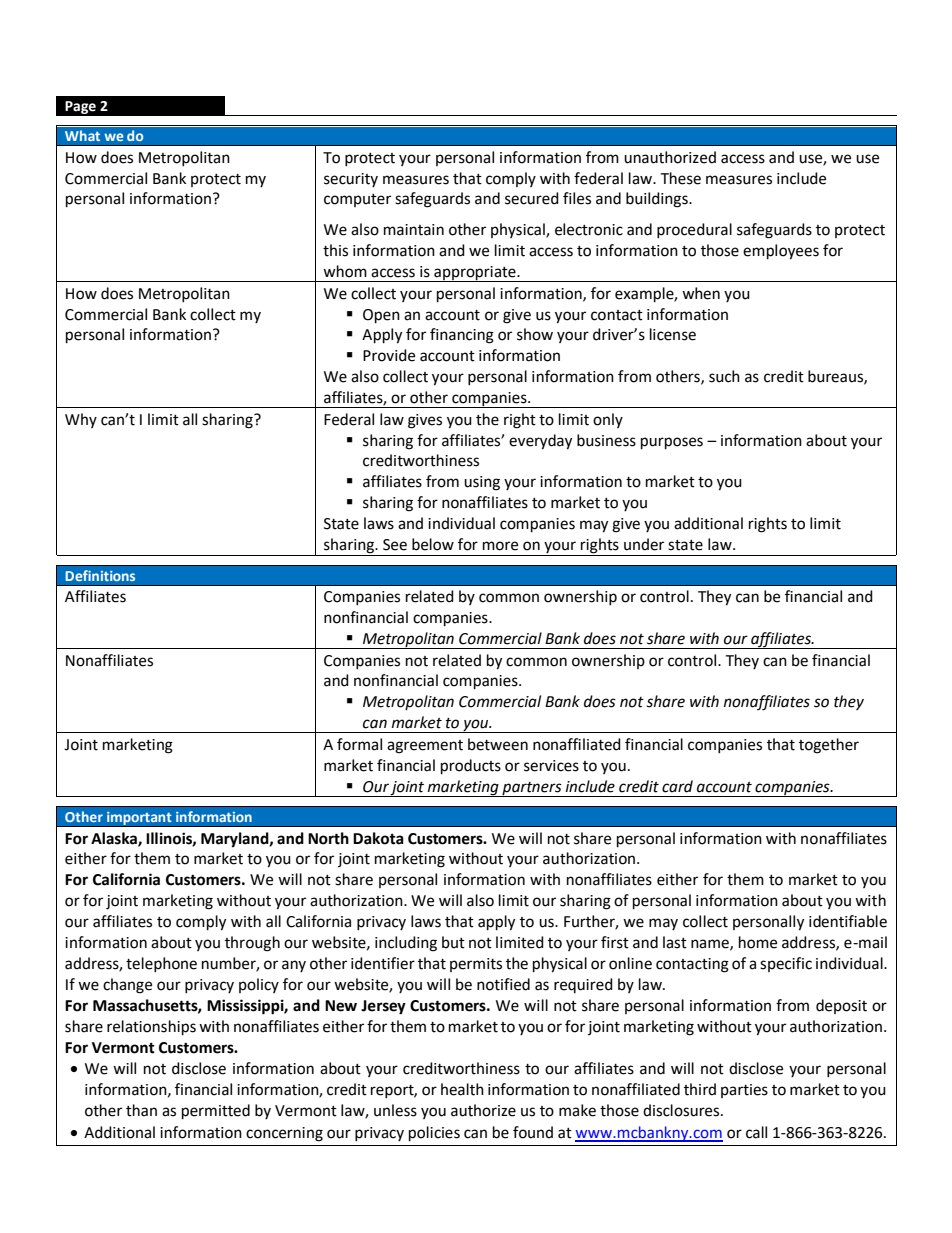  I want to click on procedural, so click(694, 230).
